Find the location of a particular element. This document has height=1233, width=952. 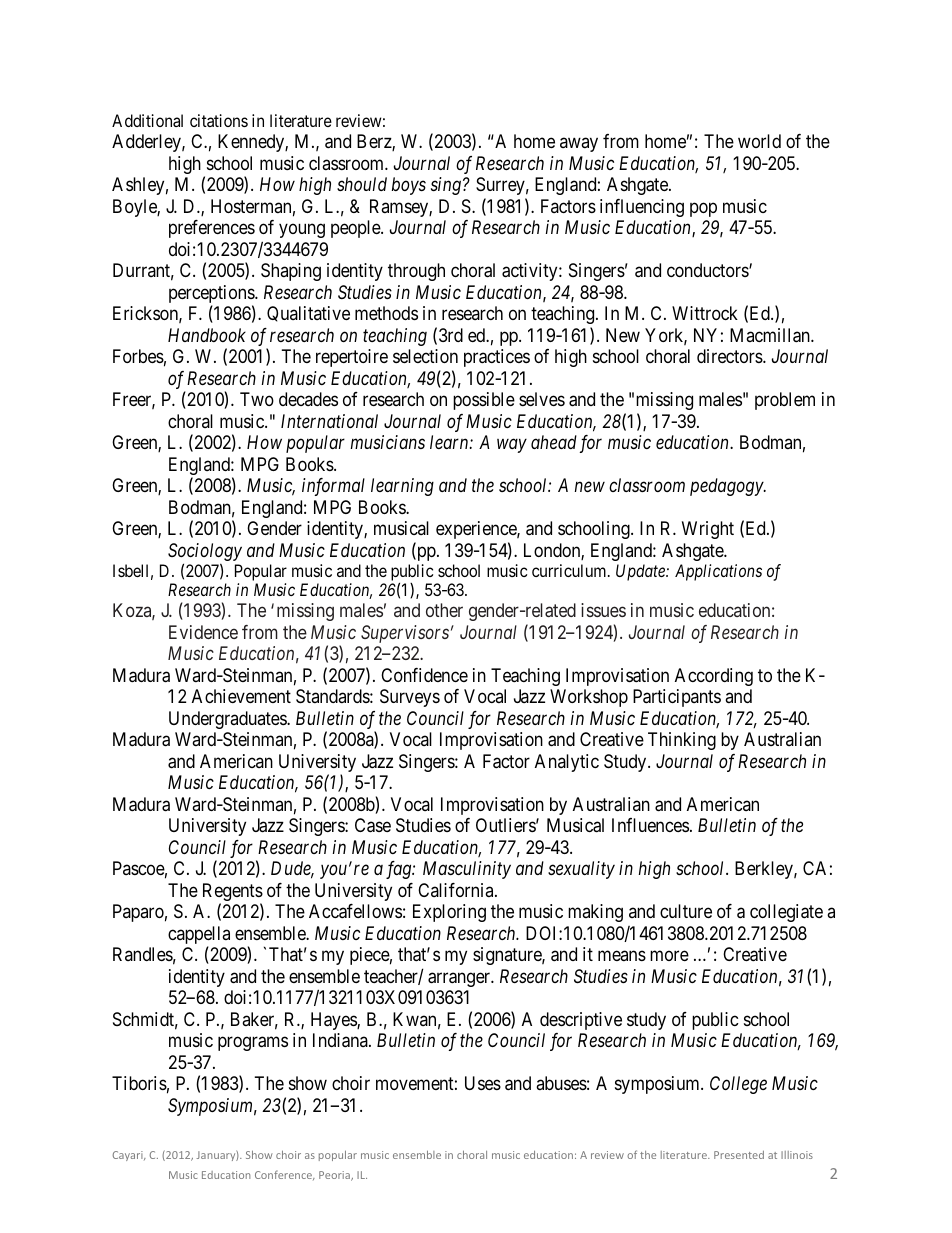

world is located at coordinates (759, 141).
